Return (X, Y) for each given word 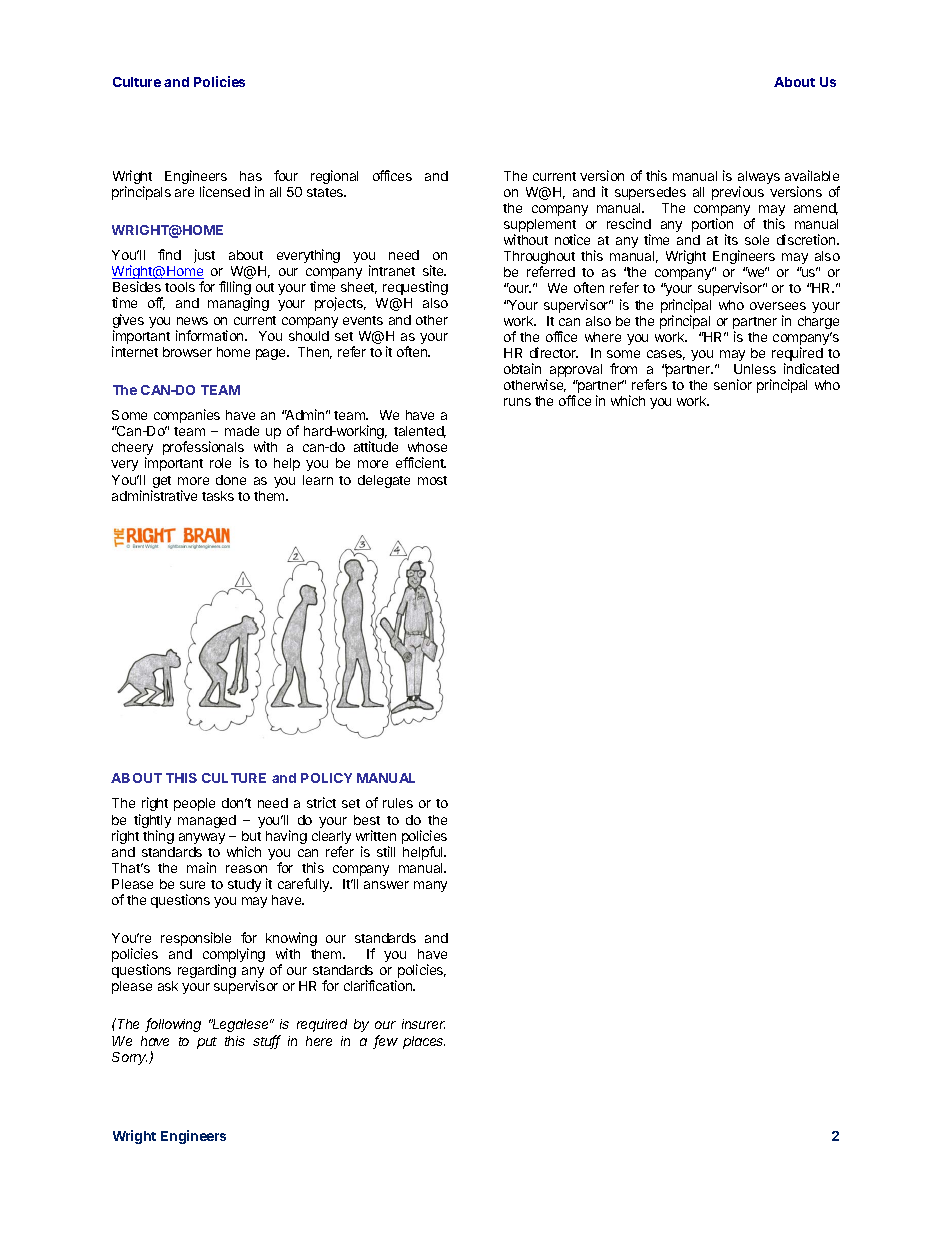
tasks (218, 496)
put (207, 1043)
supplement (540, 227)
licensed (225, 191)
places (424, 1042)
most (432, 480)
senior (733, 384)
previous (738, 193)
